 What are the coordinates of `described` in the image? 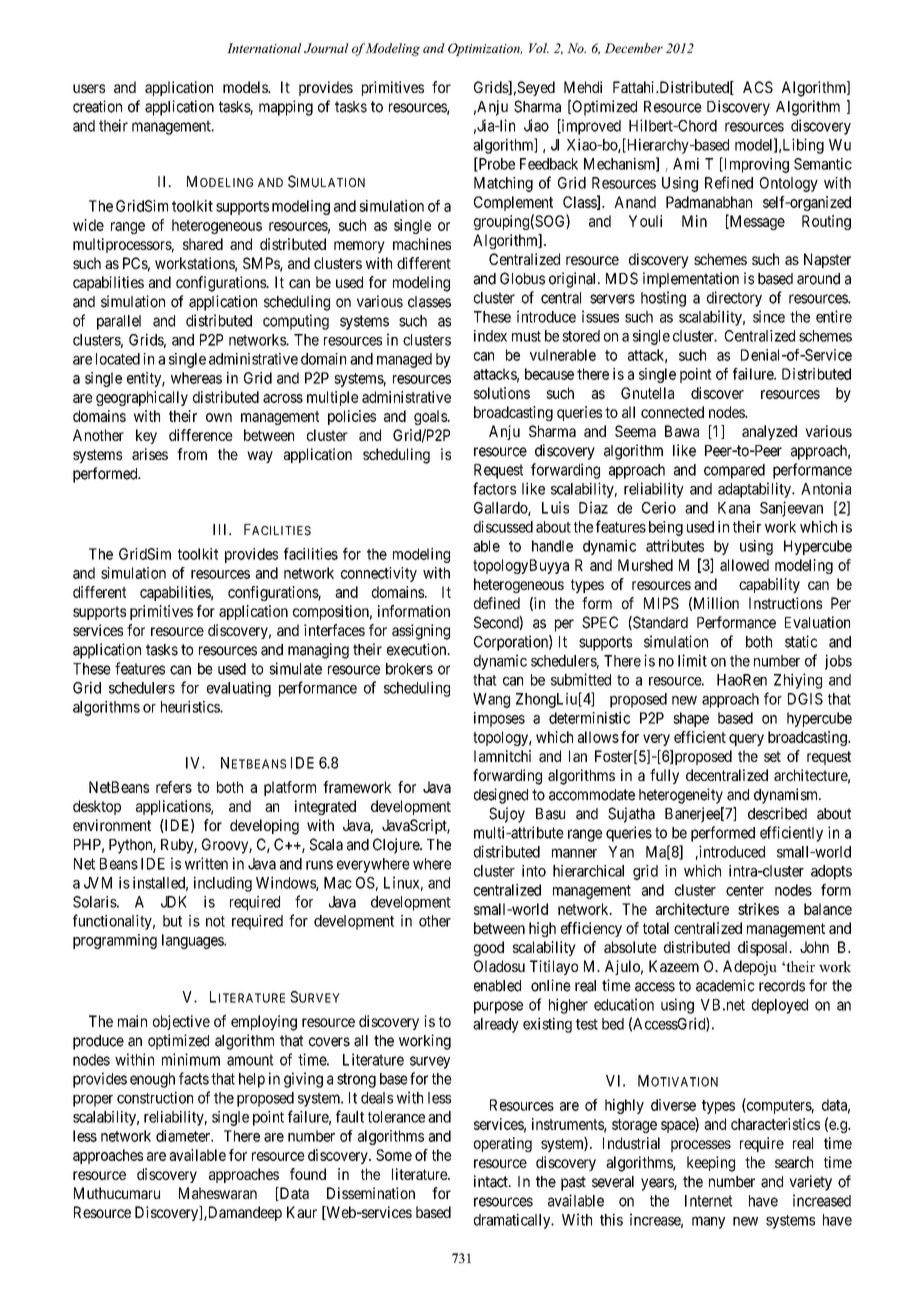 It's located at (777, 813).
